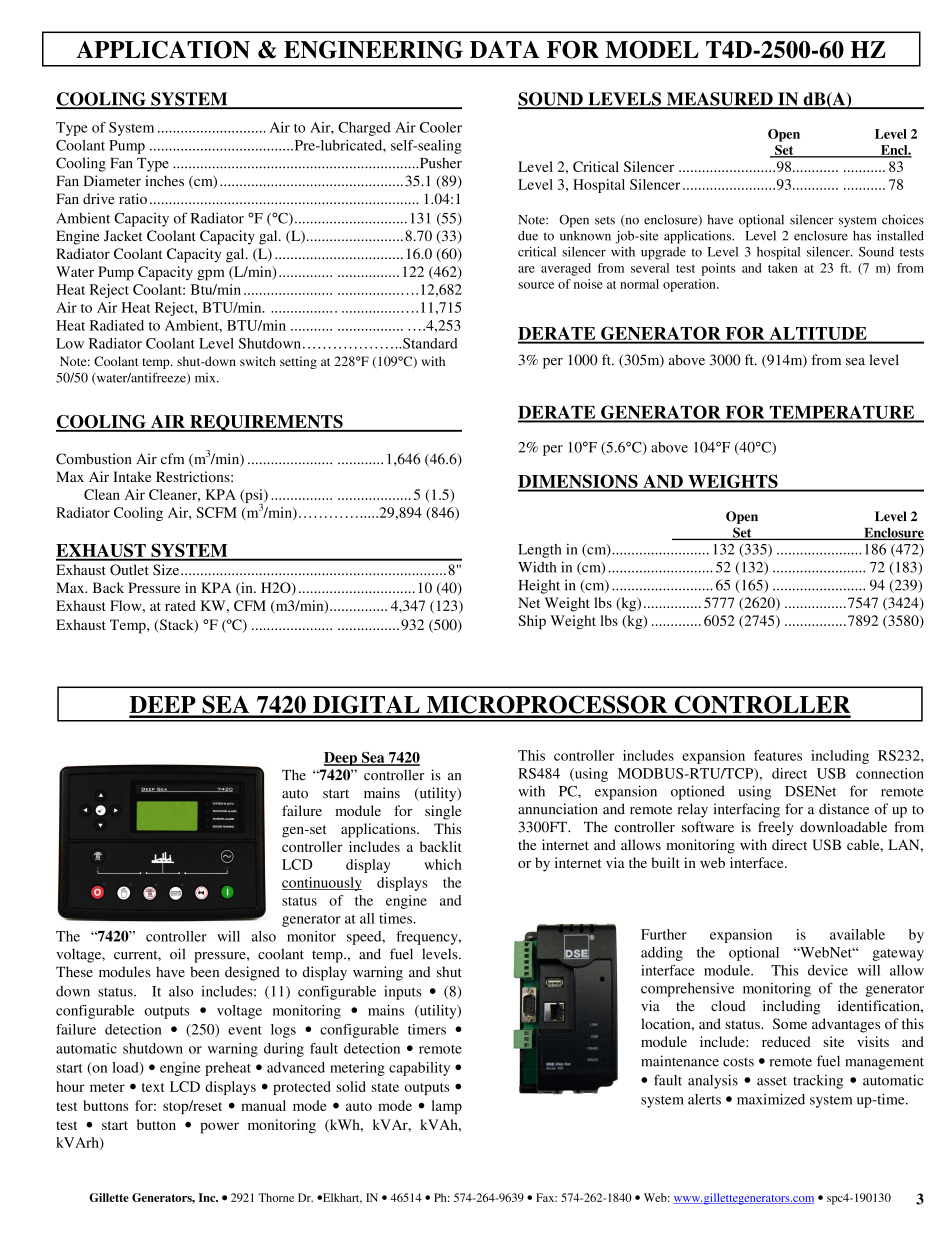 The width and height of the screenshot is (952, 1233). What do you see at coordinates (206, 378) in the screenshot?
I see `mix` at bounding box center [206, 378].
